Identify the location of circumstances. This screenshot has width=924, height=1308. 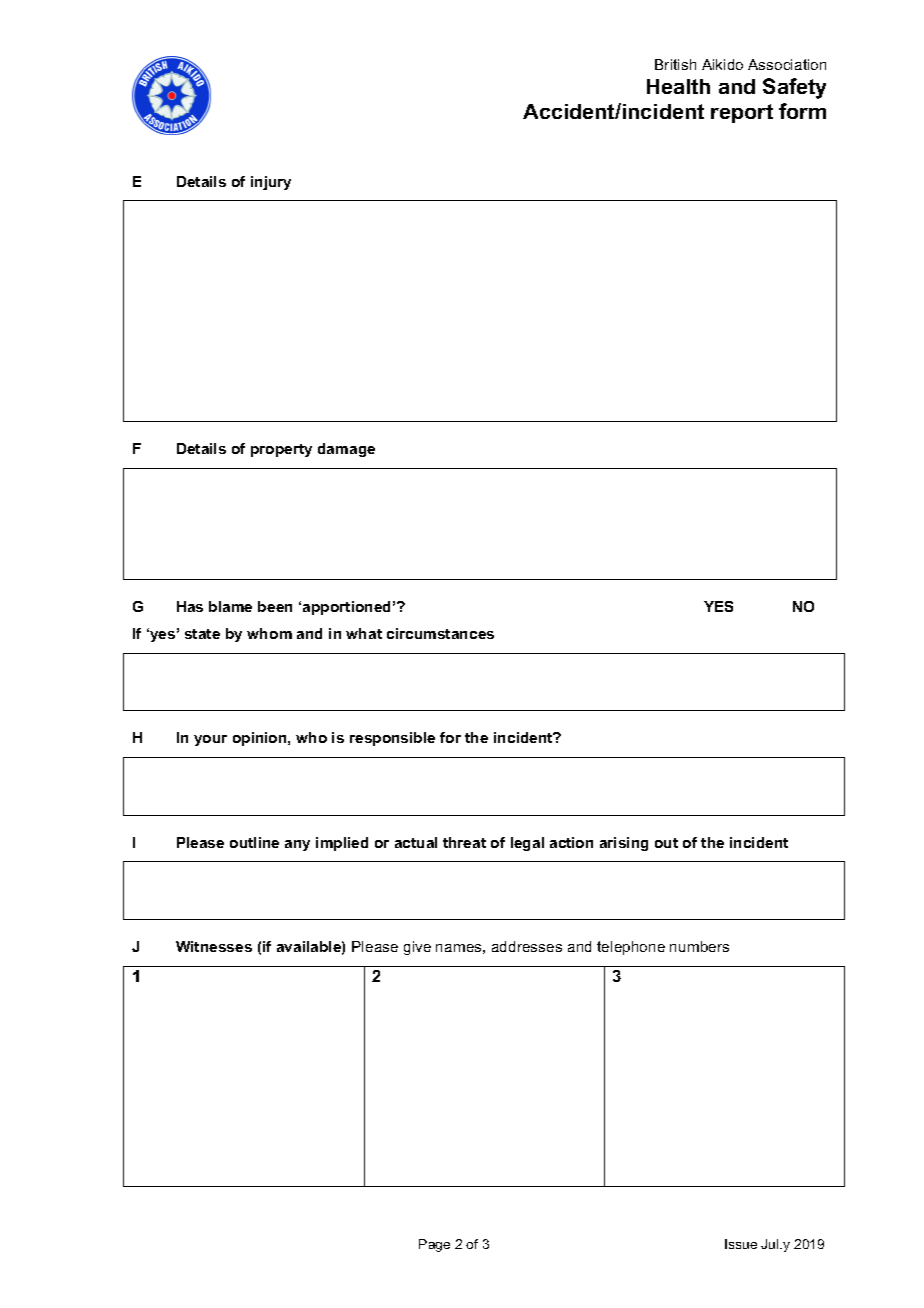
(440, 633).
